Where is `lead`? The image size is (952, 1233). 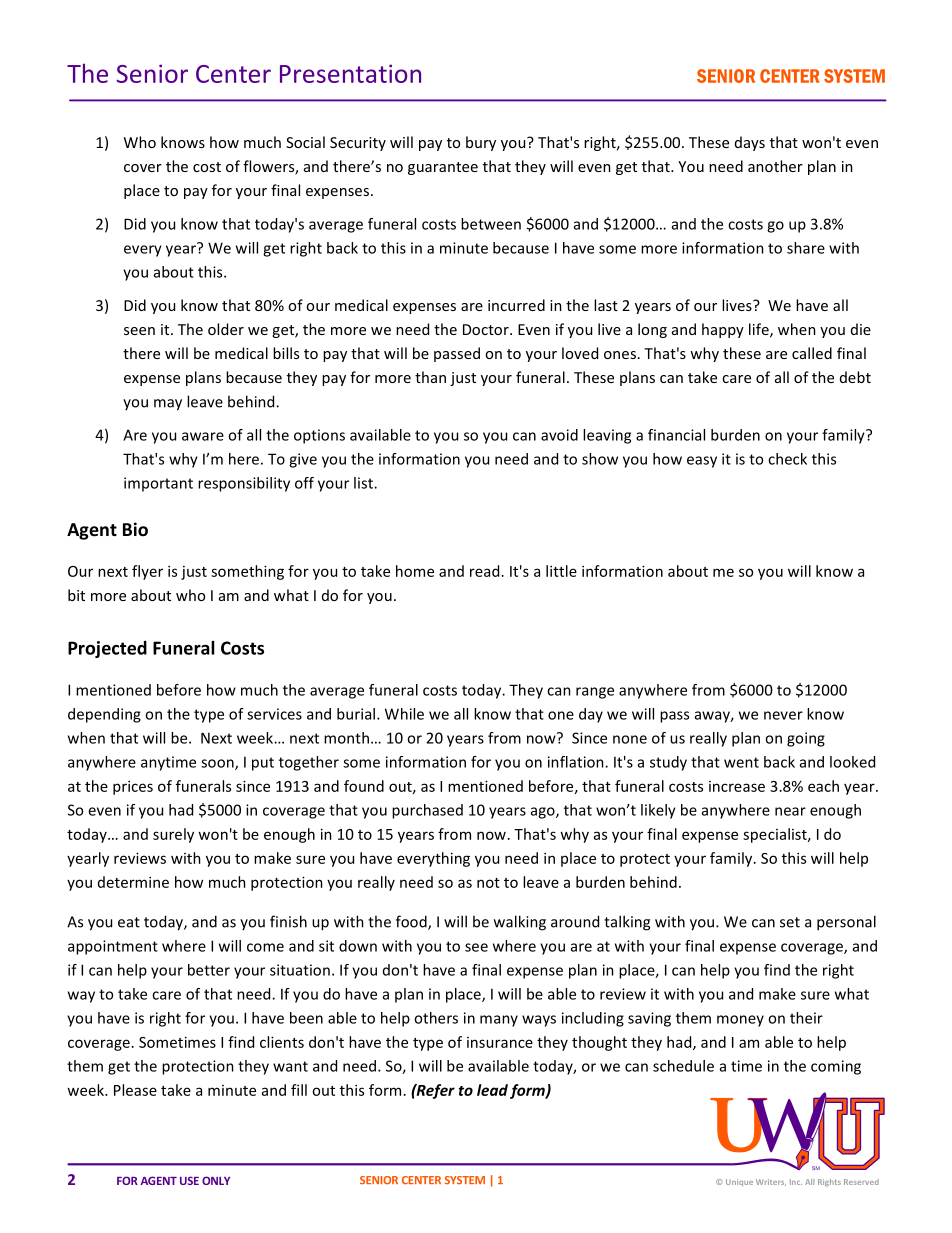
lead is located at coordinates (492, 1090).
